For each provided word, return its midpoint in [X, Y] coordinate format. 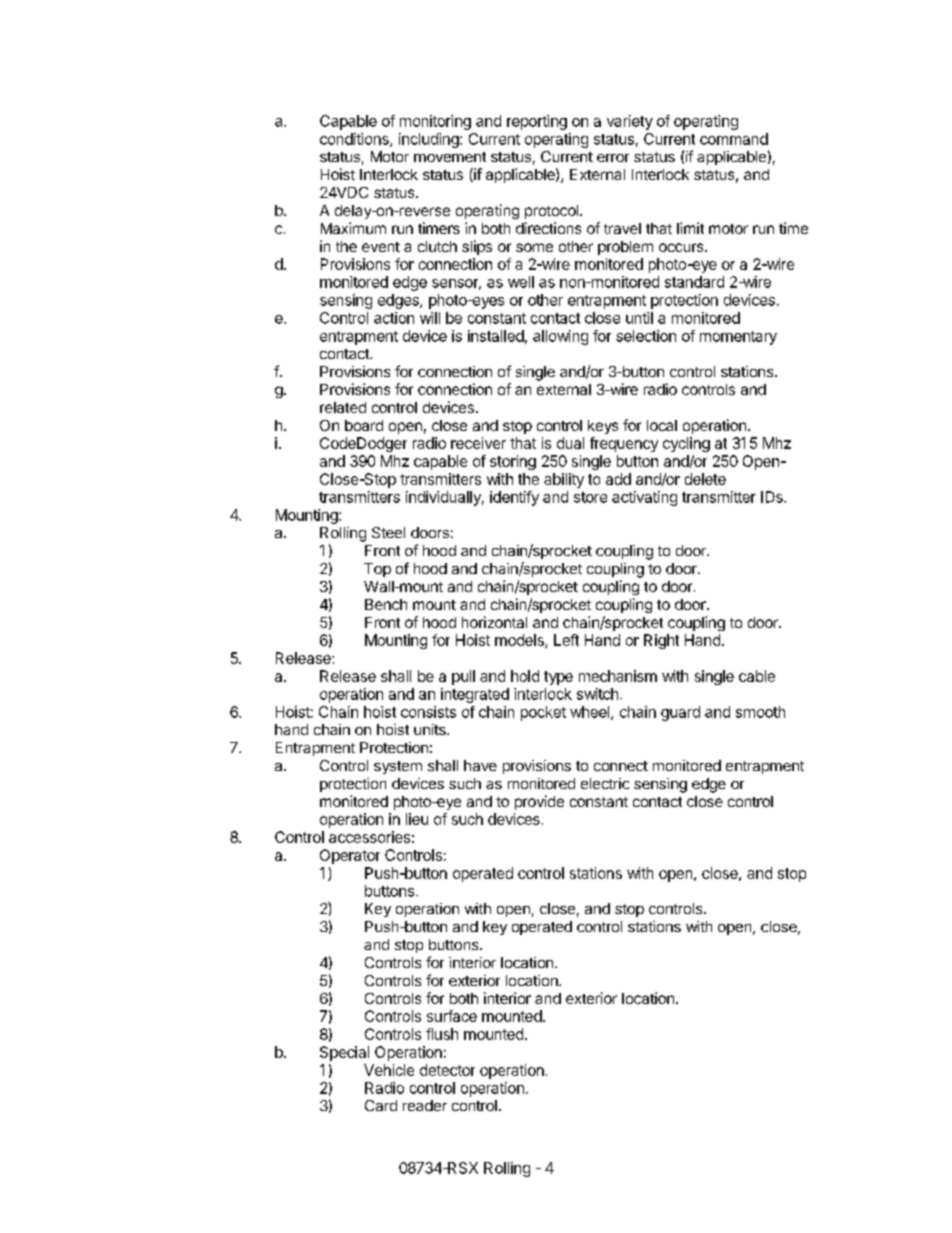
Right [661, 641]
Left [566, 640]
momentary [738, 338]
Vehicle [389, 1070]
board [364, 425]
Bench [386, 604]
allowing [560, 337]
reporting [537, 122]
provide [539, 802]
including [430, 140]
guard [680, 713]
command [734, 139]
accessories [369, 837]
